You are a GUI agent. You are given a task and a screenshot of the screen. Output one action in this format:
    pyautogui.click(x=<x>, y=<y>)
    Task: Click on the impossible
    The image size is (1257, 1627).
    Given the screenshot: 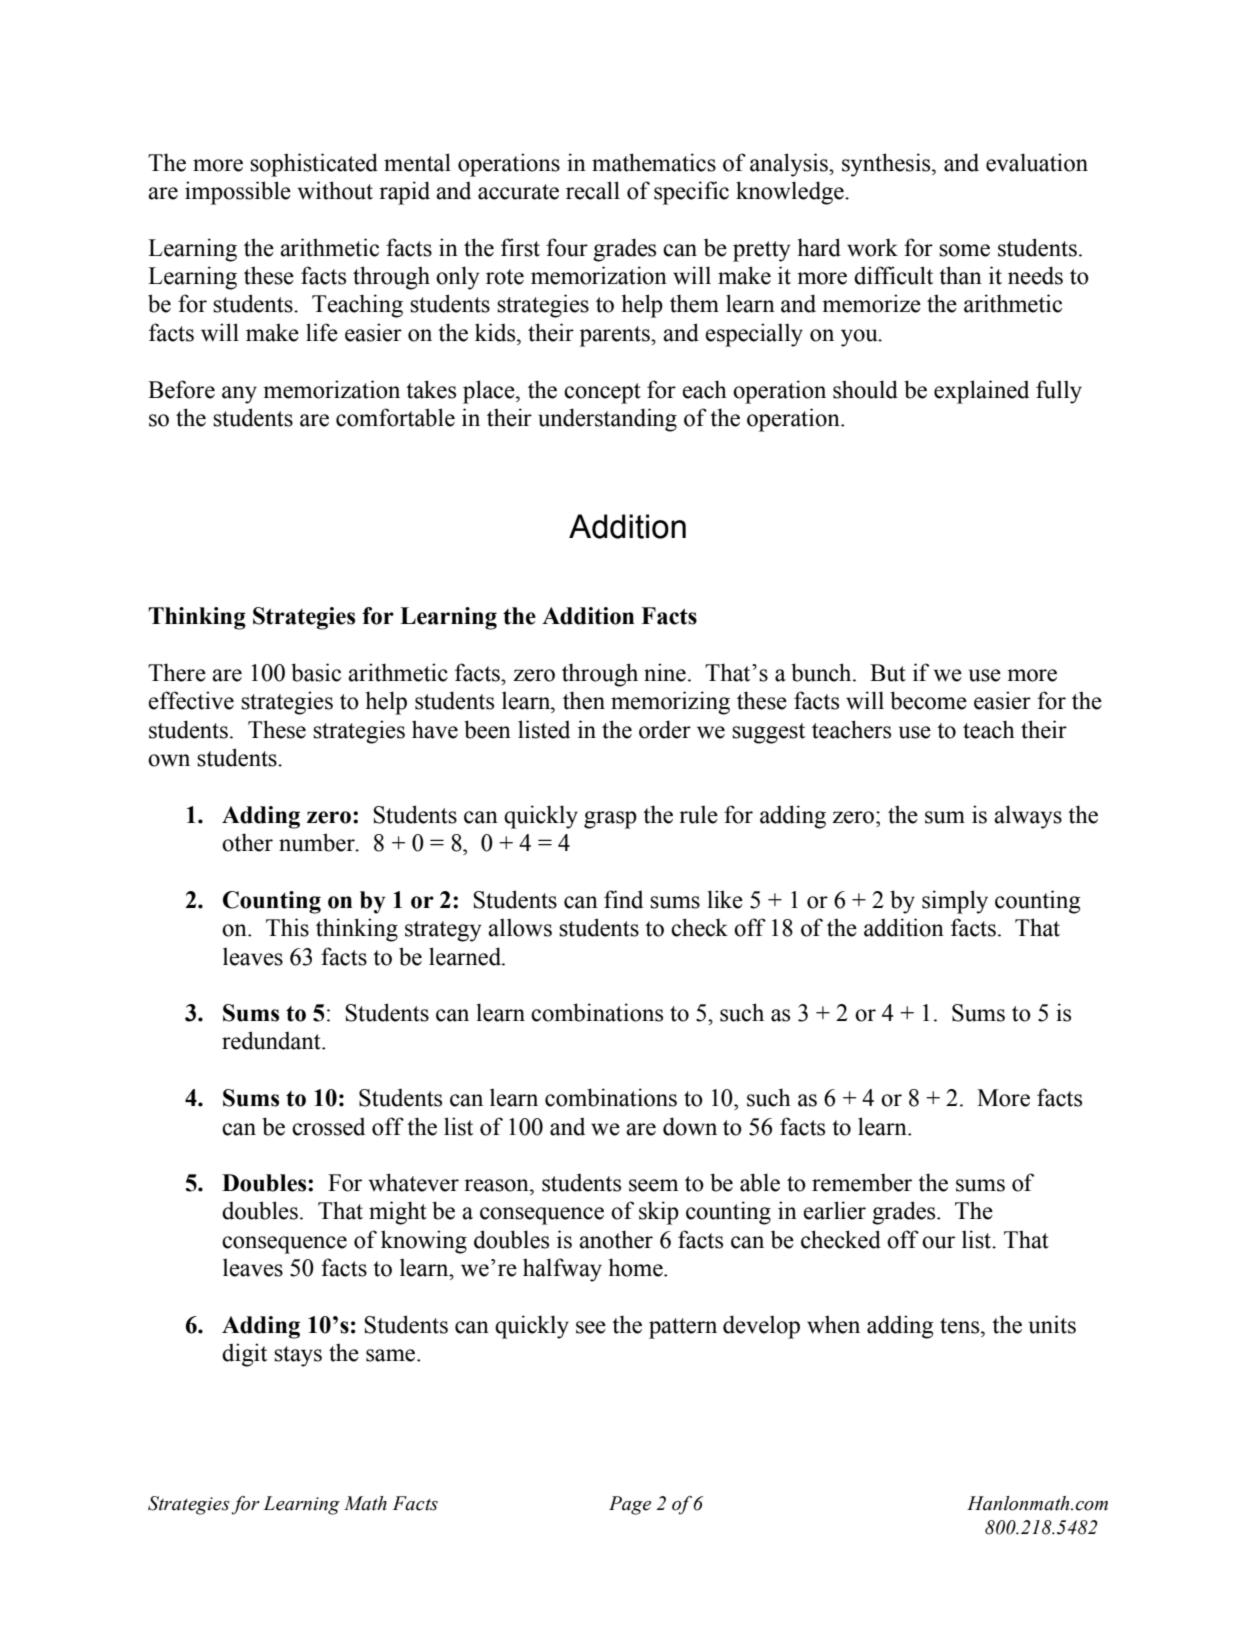 What is the action you would take?
    pyautogui.click(x=238, y=193)
